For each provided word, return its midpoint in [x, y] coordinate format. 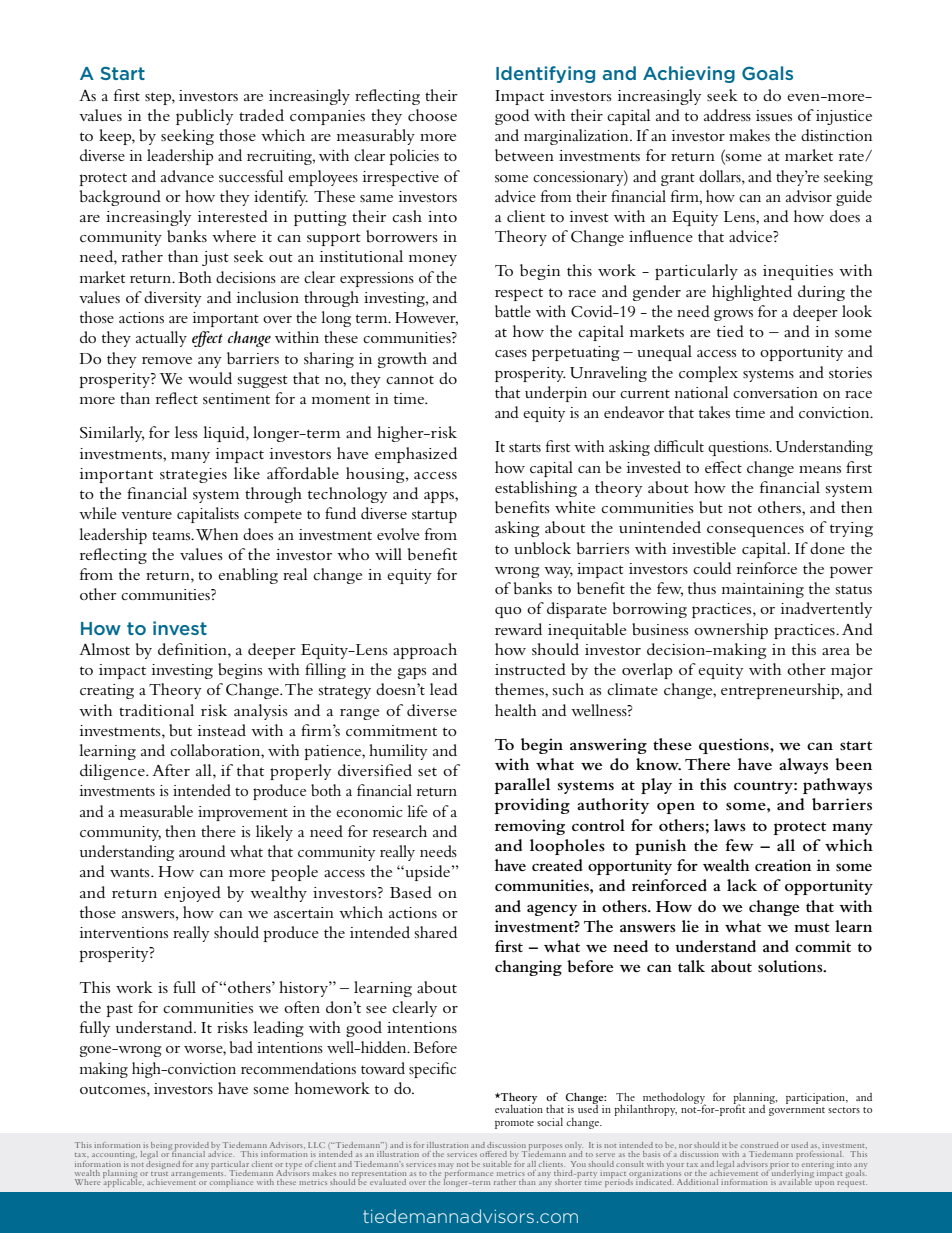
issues [774, 115]
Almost [104, 649]
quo [508, 612]
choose [432, 115]
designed [163, 1163]
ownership [731, 631]
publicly [204, 117]
